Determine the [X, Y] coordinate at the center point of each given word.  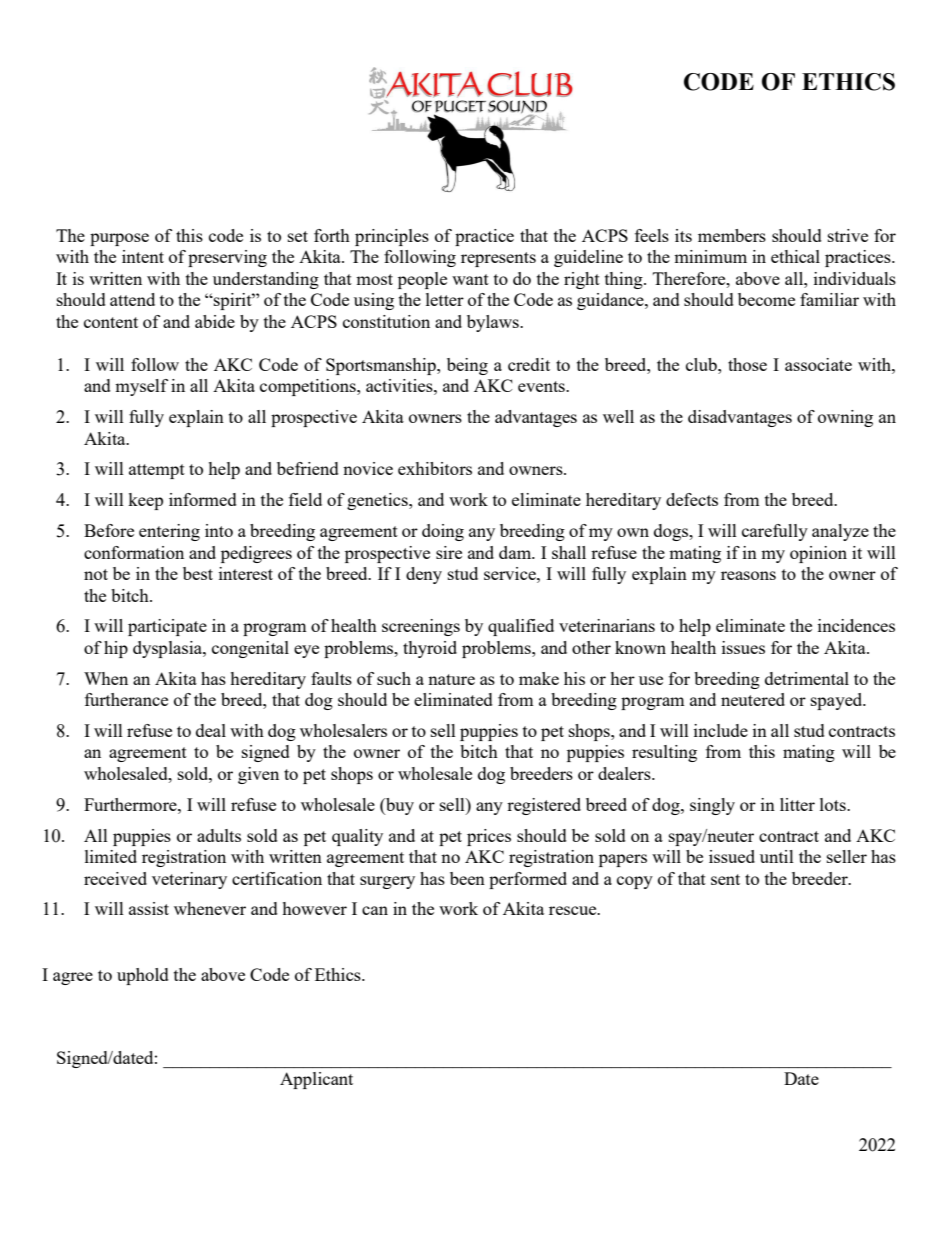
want [470, 279]
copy [635, 882]
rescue [574, 910]
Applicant [316, 1080]
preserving [227, 258]
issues [743, 647]
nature [451, 679]
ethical [795, 256]
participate [167, 627]
